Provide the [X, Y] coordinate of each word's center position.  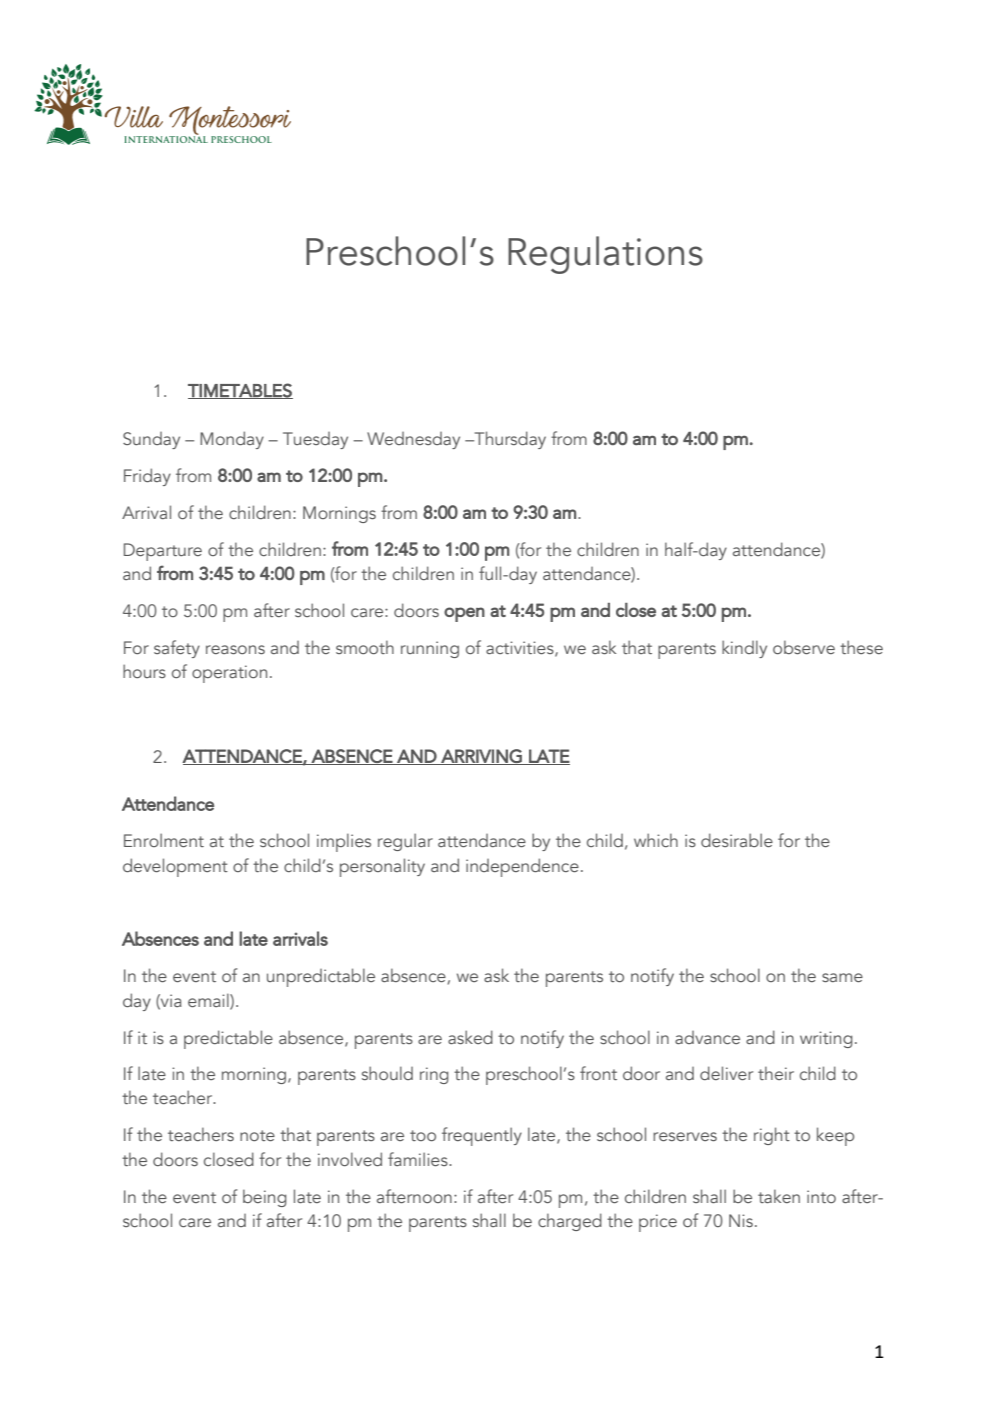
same [842, 977]
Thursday [509, 440]
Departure [163, 552]
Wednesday [413, 440]
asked [470, 1037]
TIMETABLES [240, 391]
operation [229, 674]
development [175, 867]
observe [804, 647]
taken [779, 1196]
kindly [744, 649]
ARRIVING [481, 757]
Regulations [605, 255]
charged [570, 1222]
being [265, 1198]
